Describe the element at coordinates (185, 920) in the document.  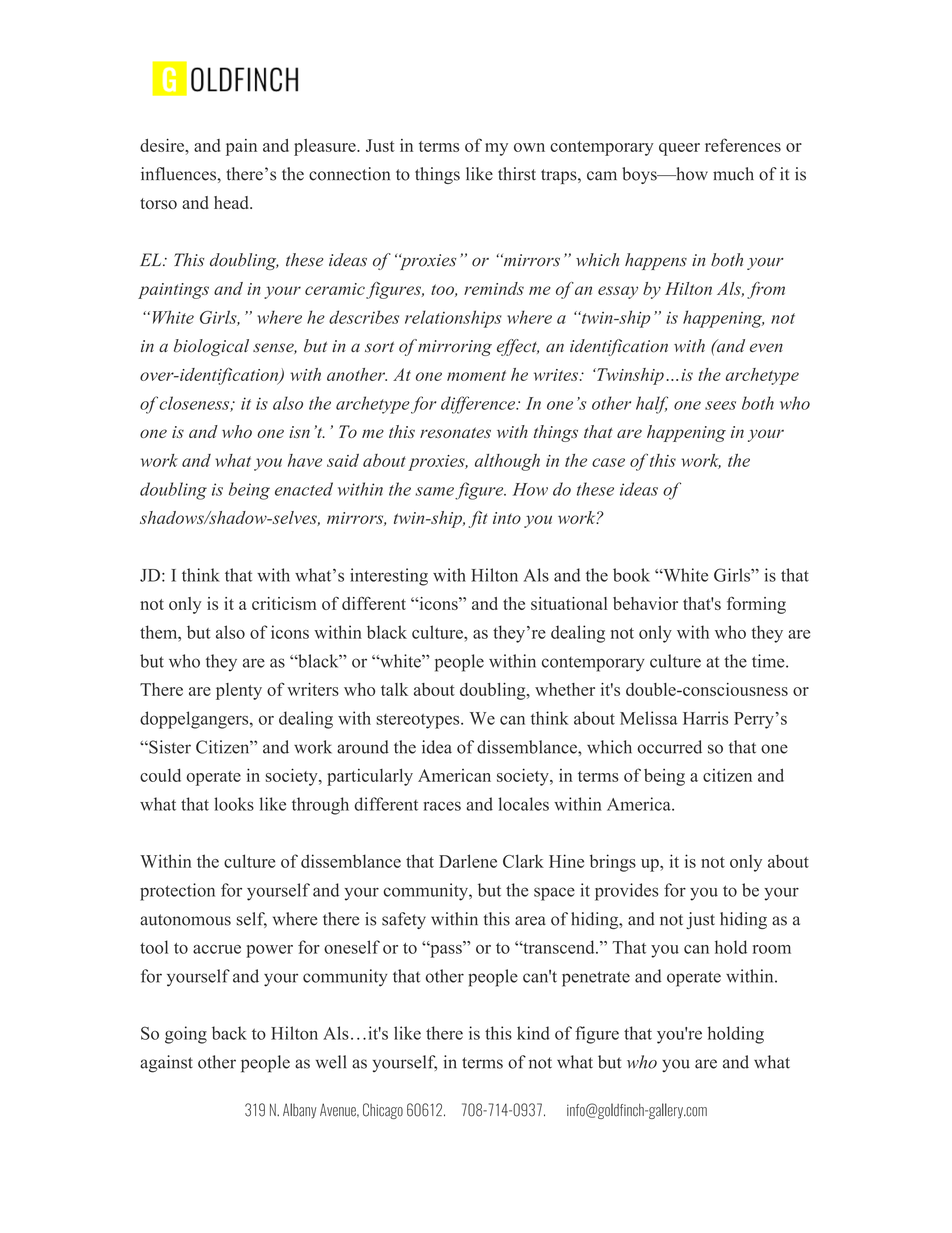
I see `autonomous` at that location.
